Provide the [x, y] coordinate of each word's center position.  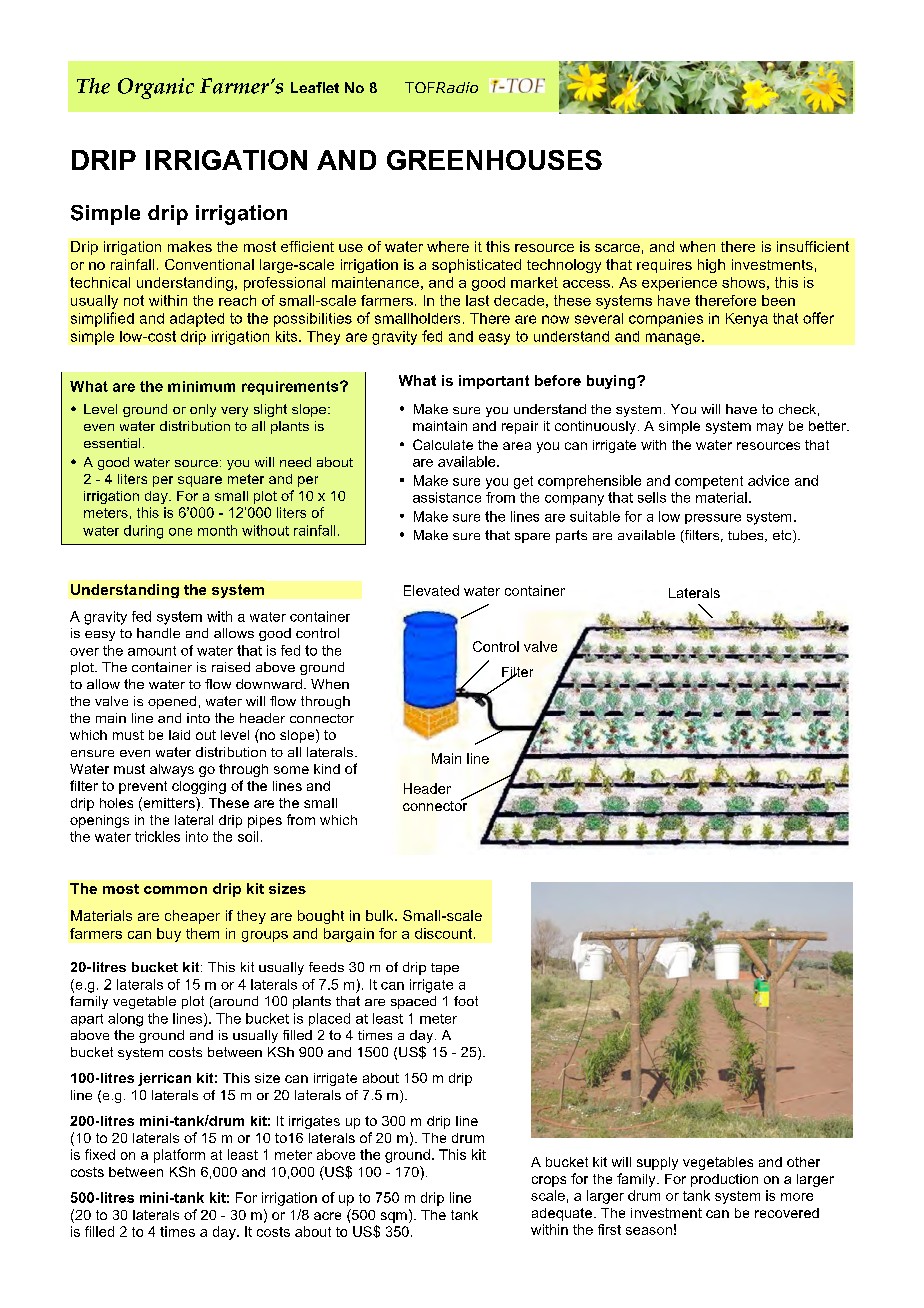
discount [445, 933]
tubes [747, 536]
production [724, 1180]
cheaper [192, 917]
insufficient [813, 246]
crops [549, 1181]
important [494, 382]
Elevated [431, 590]
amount [152, 651]
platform [179, 1156]
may [770, 428]
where [448, 246]
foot [466, 1001]
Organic [156, 88]
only [203, 410]
